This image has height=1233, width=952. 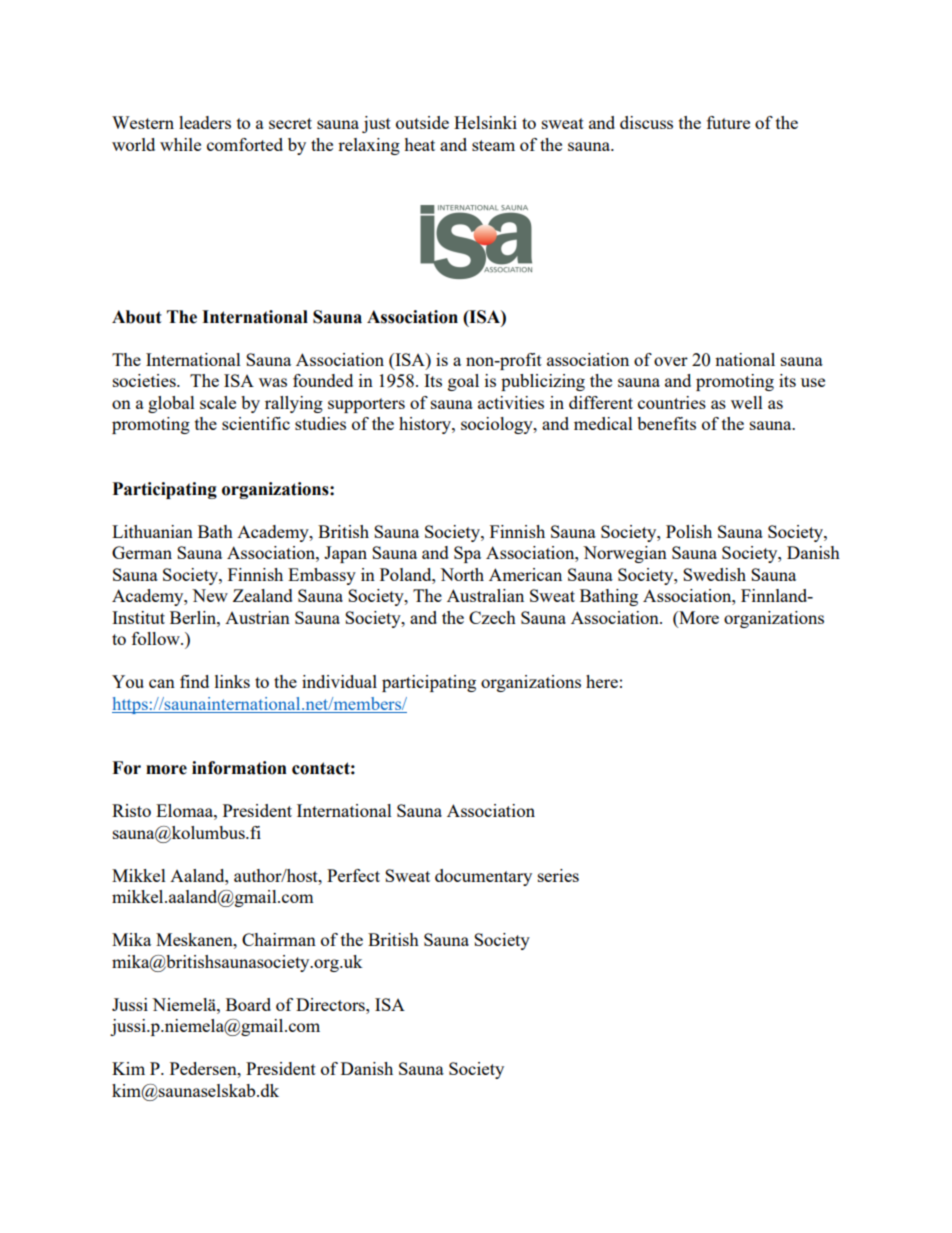 What do you see at coordinates (210, 595) in the image?
I see `New` at bounding box center [210, 595].
